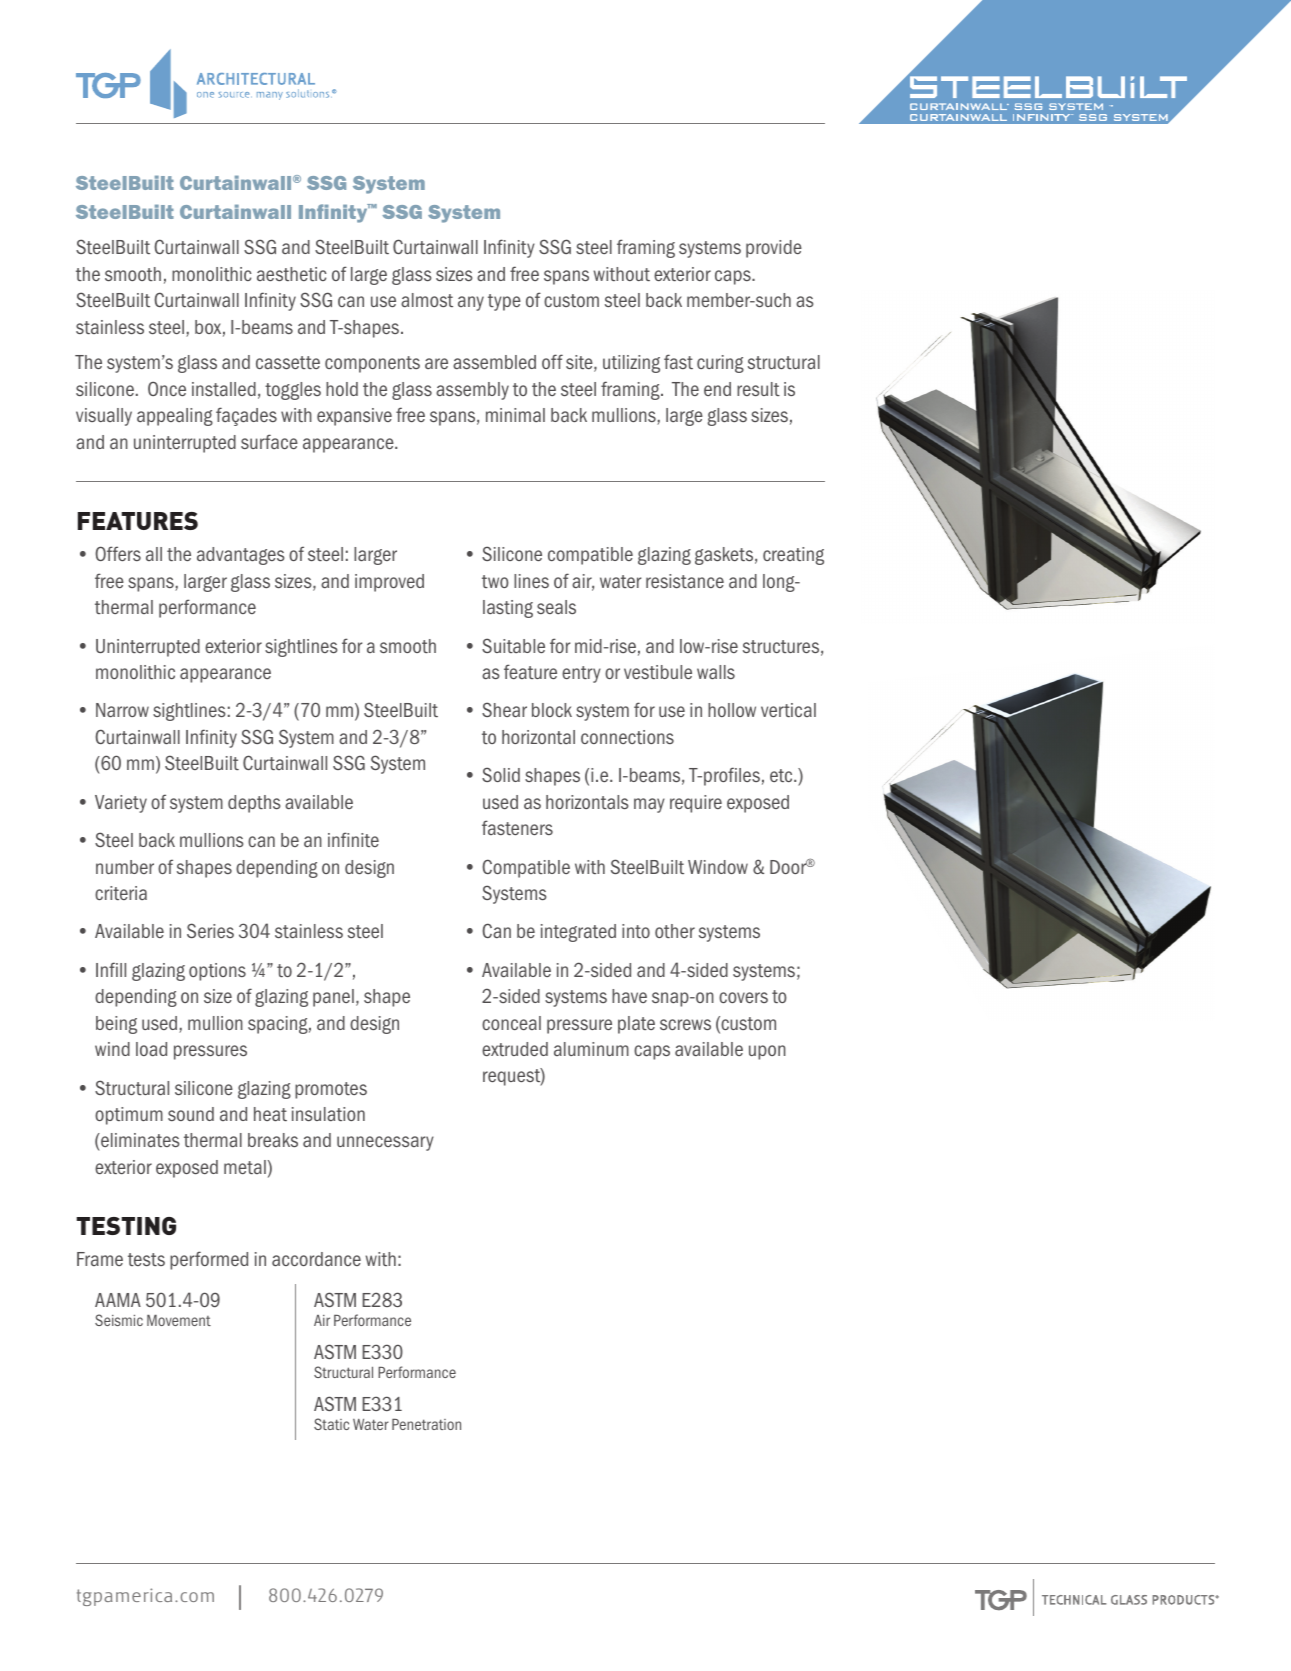  Describe the element at coordinates (292, 274) in the image. I see `aesthetic` at that location.
